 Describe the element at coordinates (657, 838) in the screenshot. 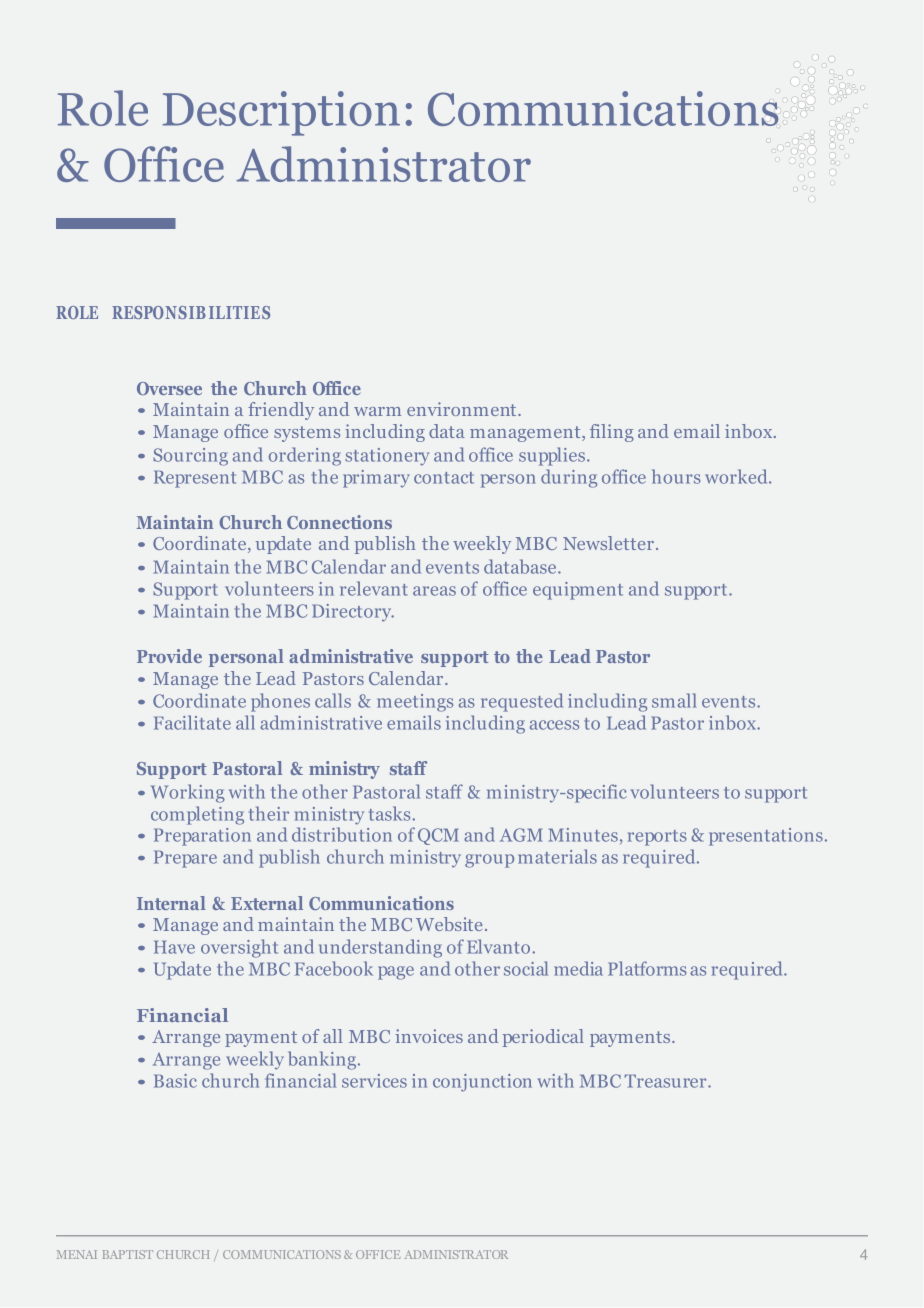

I see `reports` at that location.
